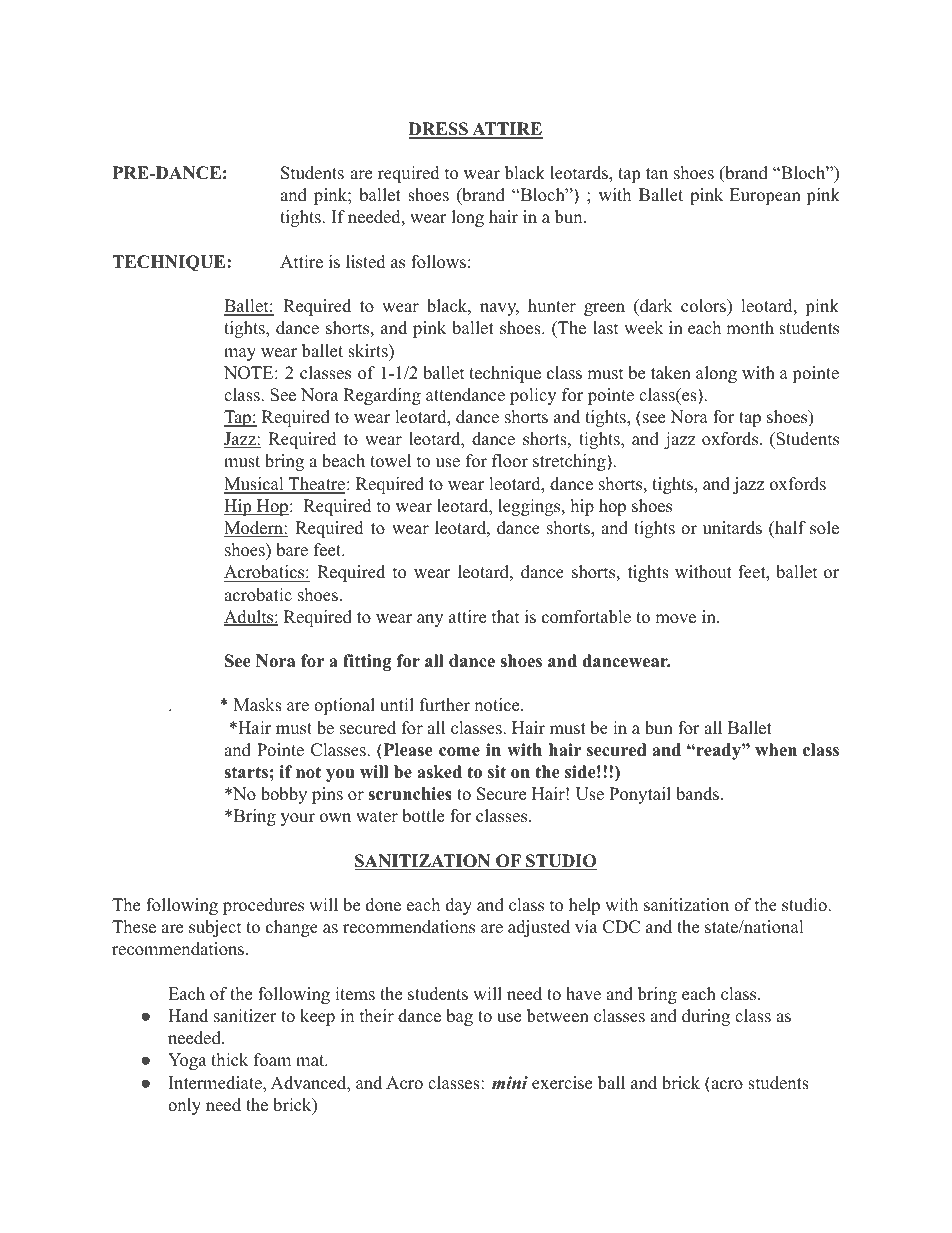  I want to click on policy, so click(533, 396).
